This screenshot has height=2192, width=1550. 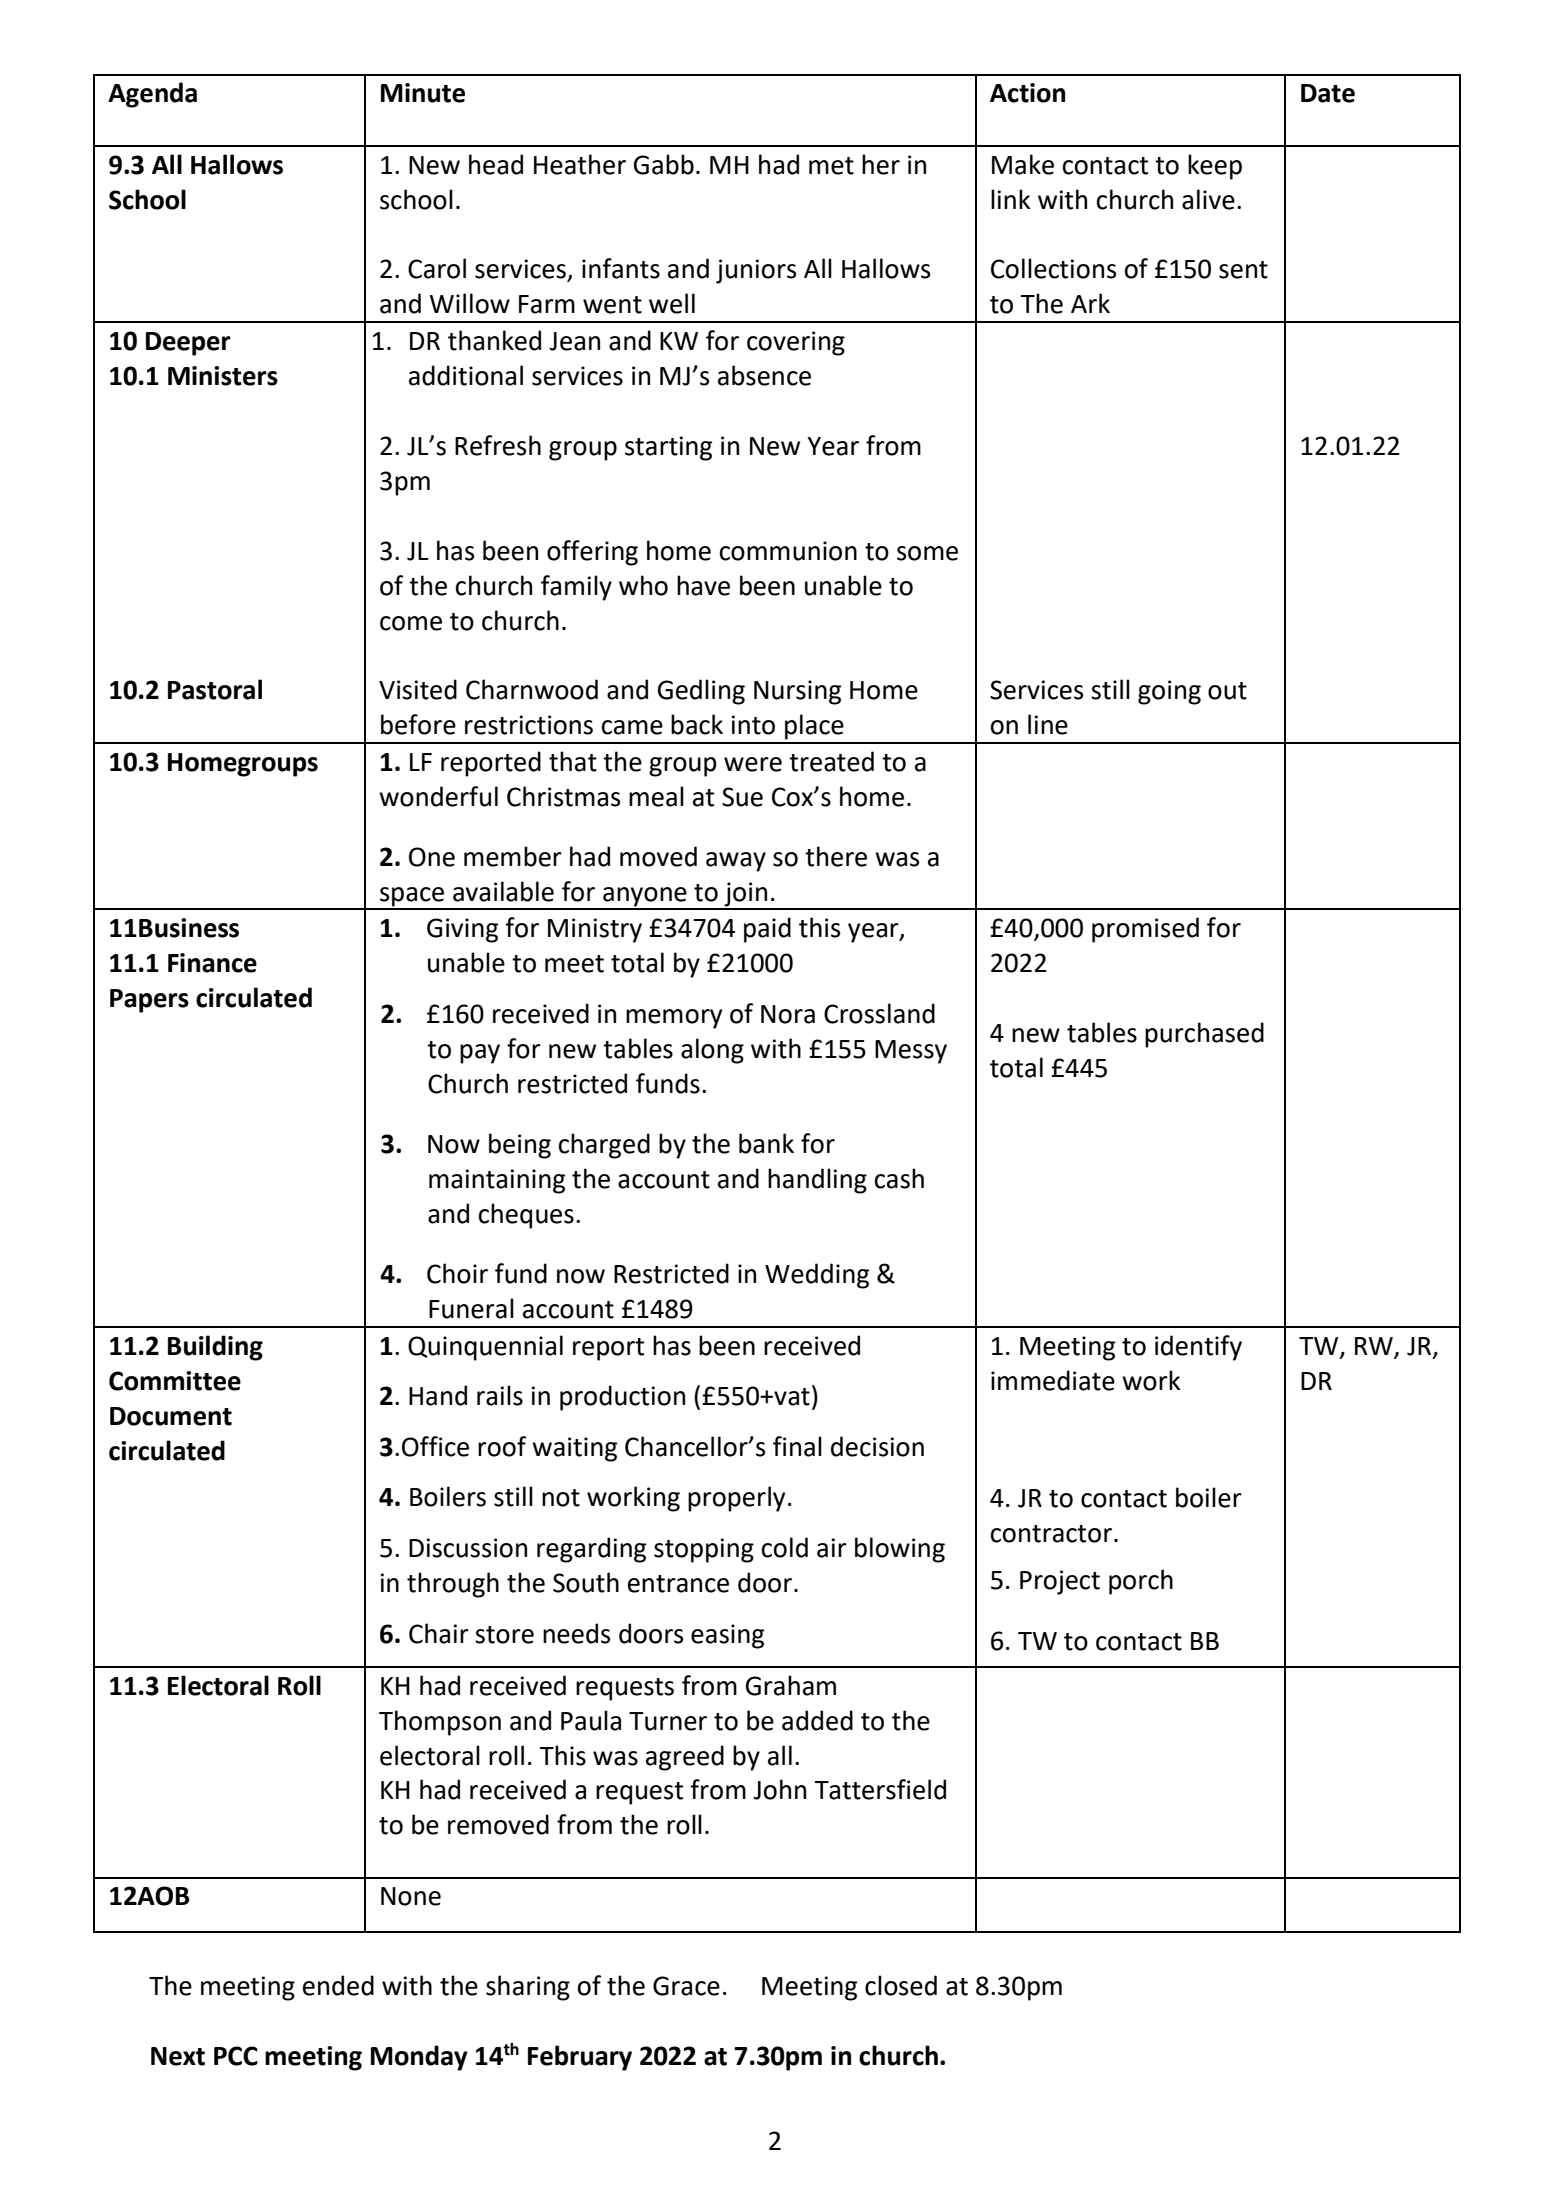 I want to click on Pastoral, so click(x=215, y=689).
